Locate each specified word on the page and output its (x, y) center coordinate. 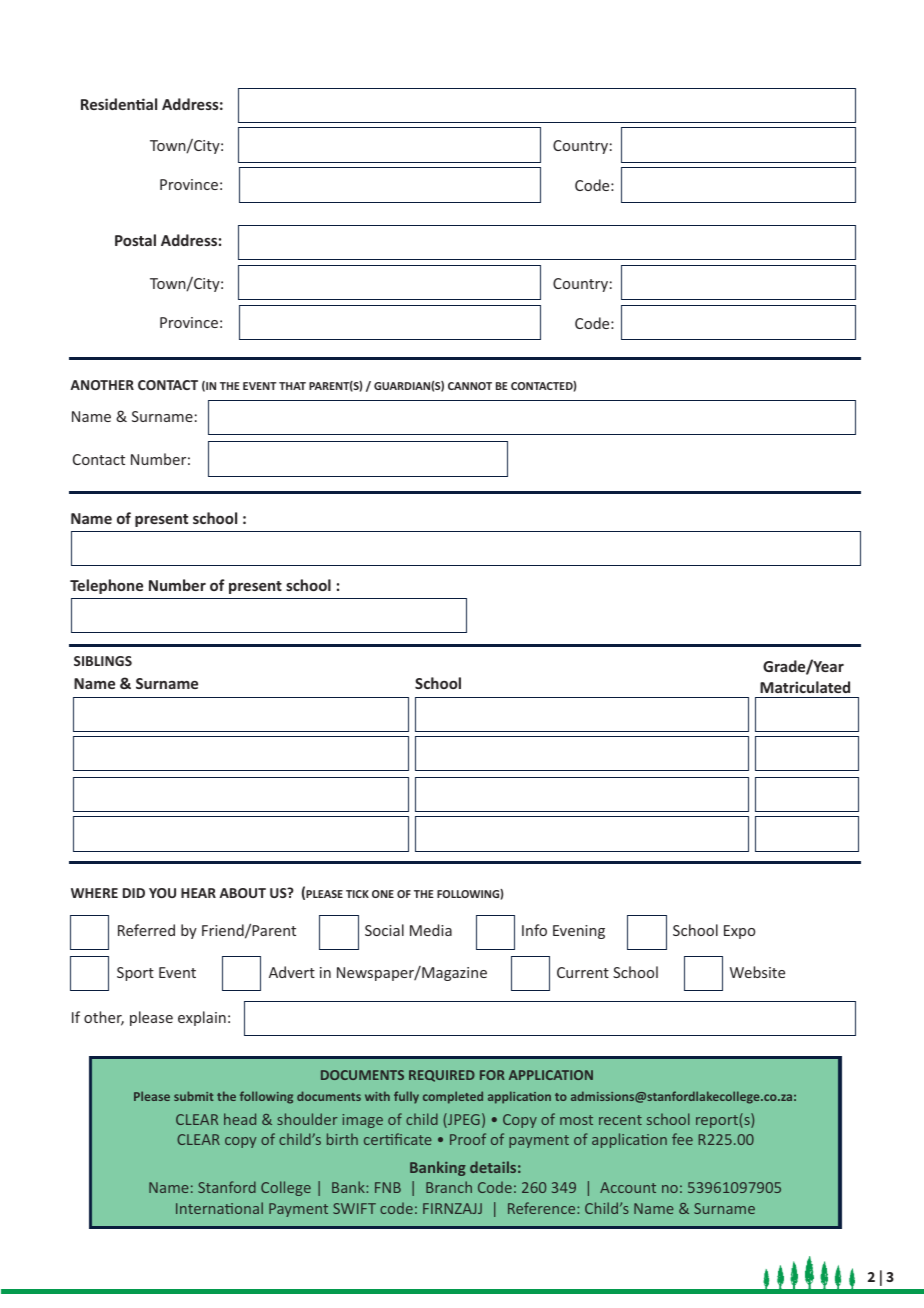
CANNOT (470, 386)
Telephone (106, 586)
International (219, 1208)
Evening (579, 932)
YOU (162, 893)
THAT (292, 386)
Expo (739, 932)
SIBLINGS (103, 661)
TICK (357, 894)
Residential (119, 104)
